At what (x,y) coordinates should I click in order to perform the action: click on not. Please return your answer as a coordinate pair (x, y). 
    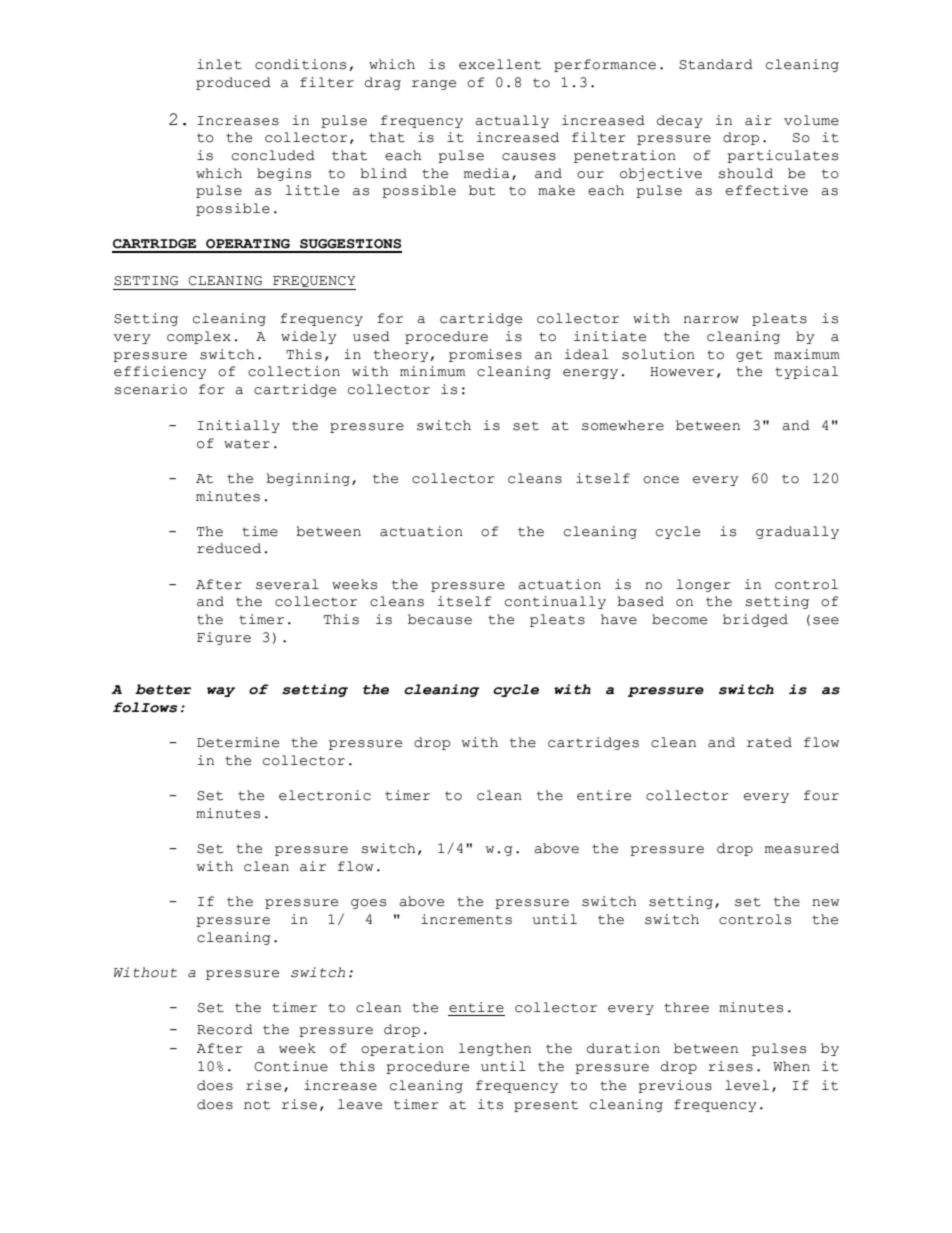
    Looking at the image, I should click on (257, 1105).
